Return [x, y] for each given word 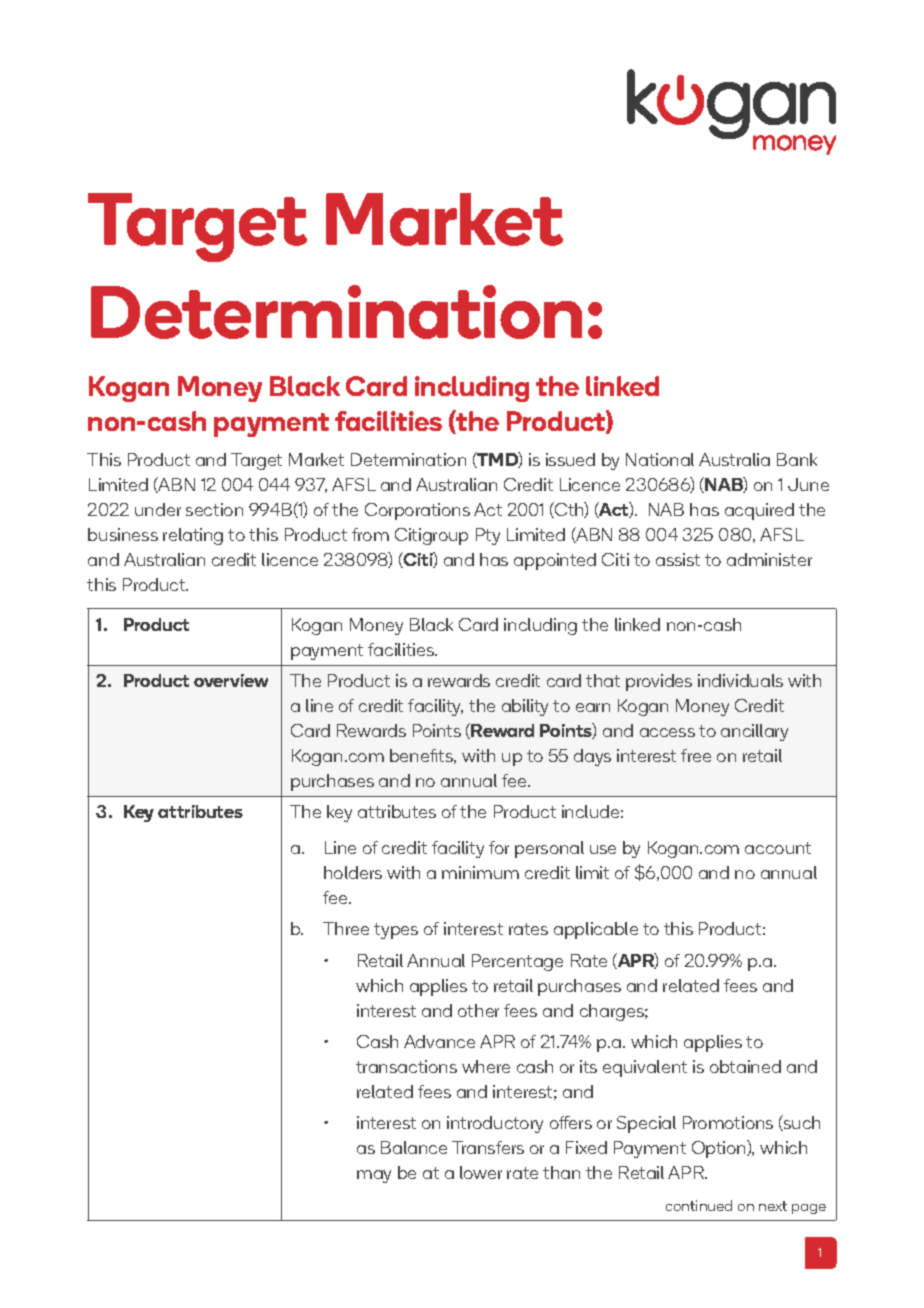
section [214, 509]
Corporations [417, 511]
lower [481, 1172]
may [374, 1176]
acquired [759, 511]
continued [699, 1205]
